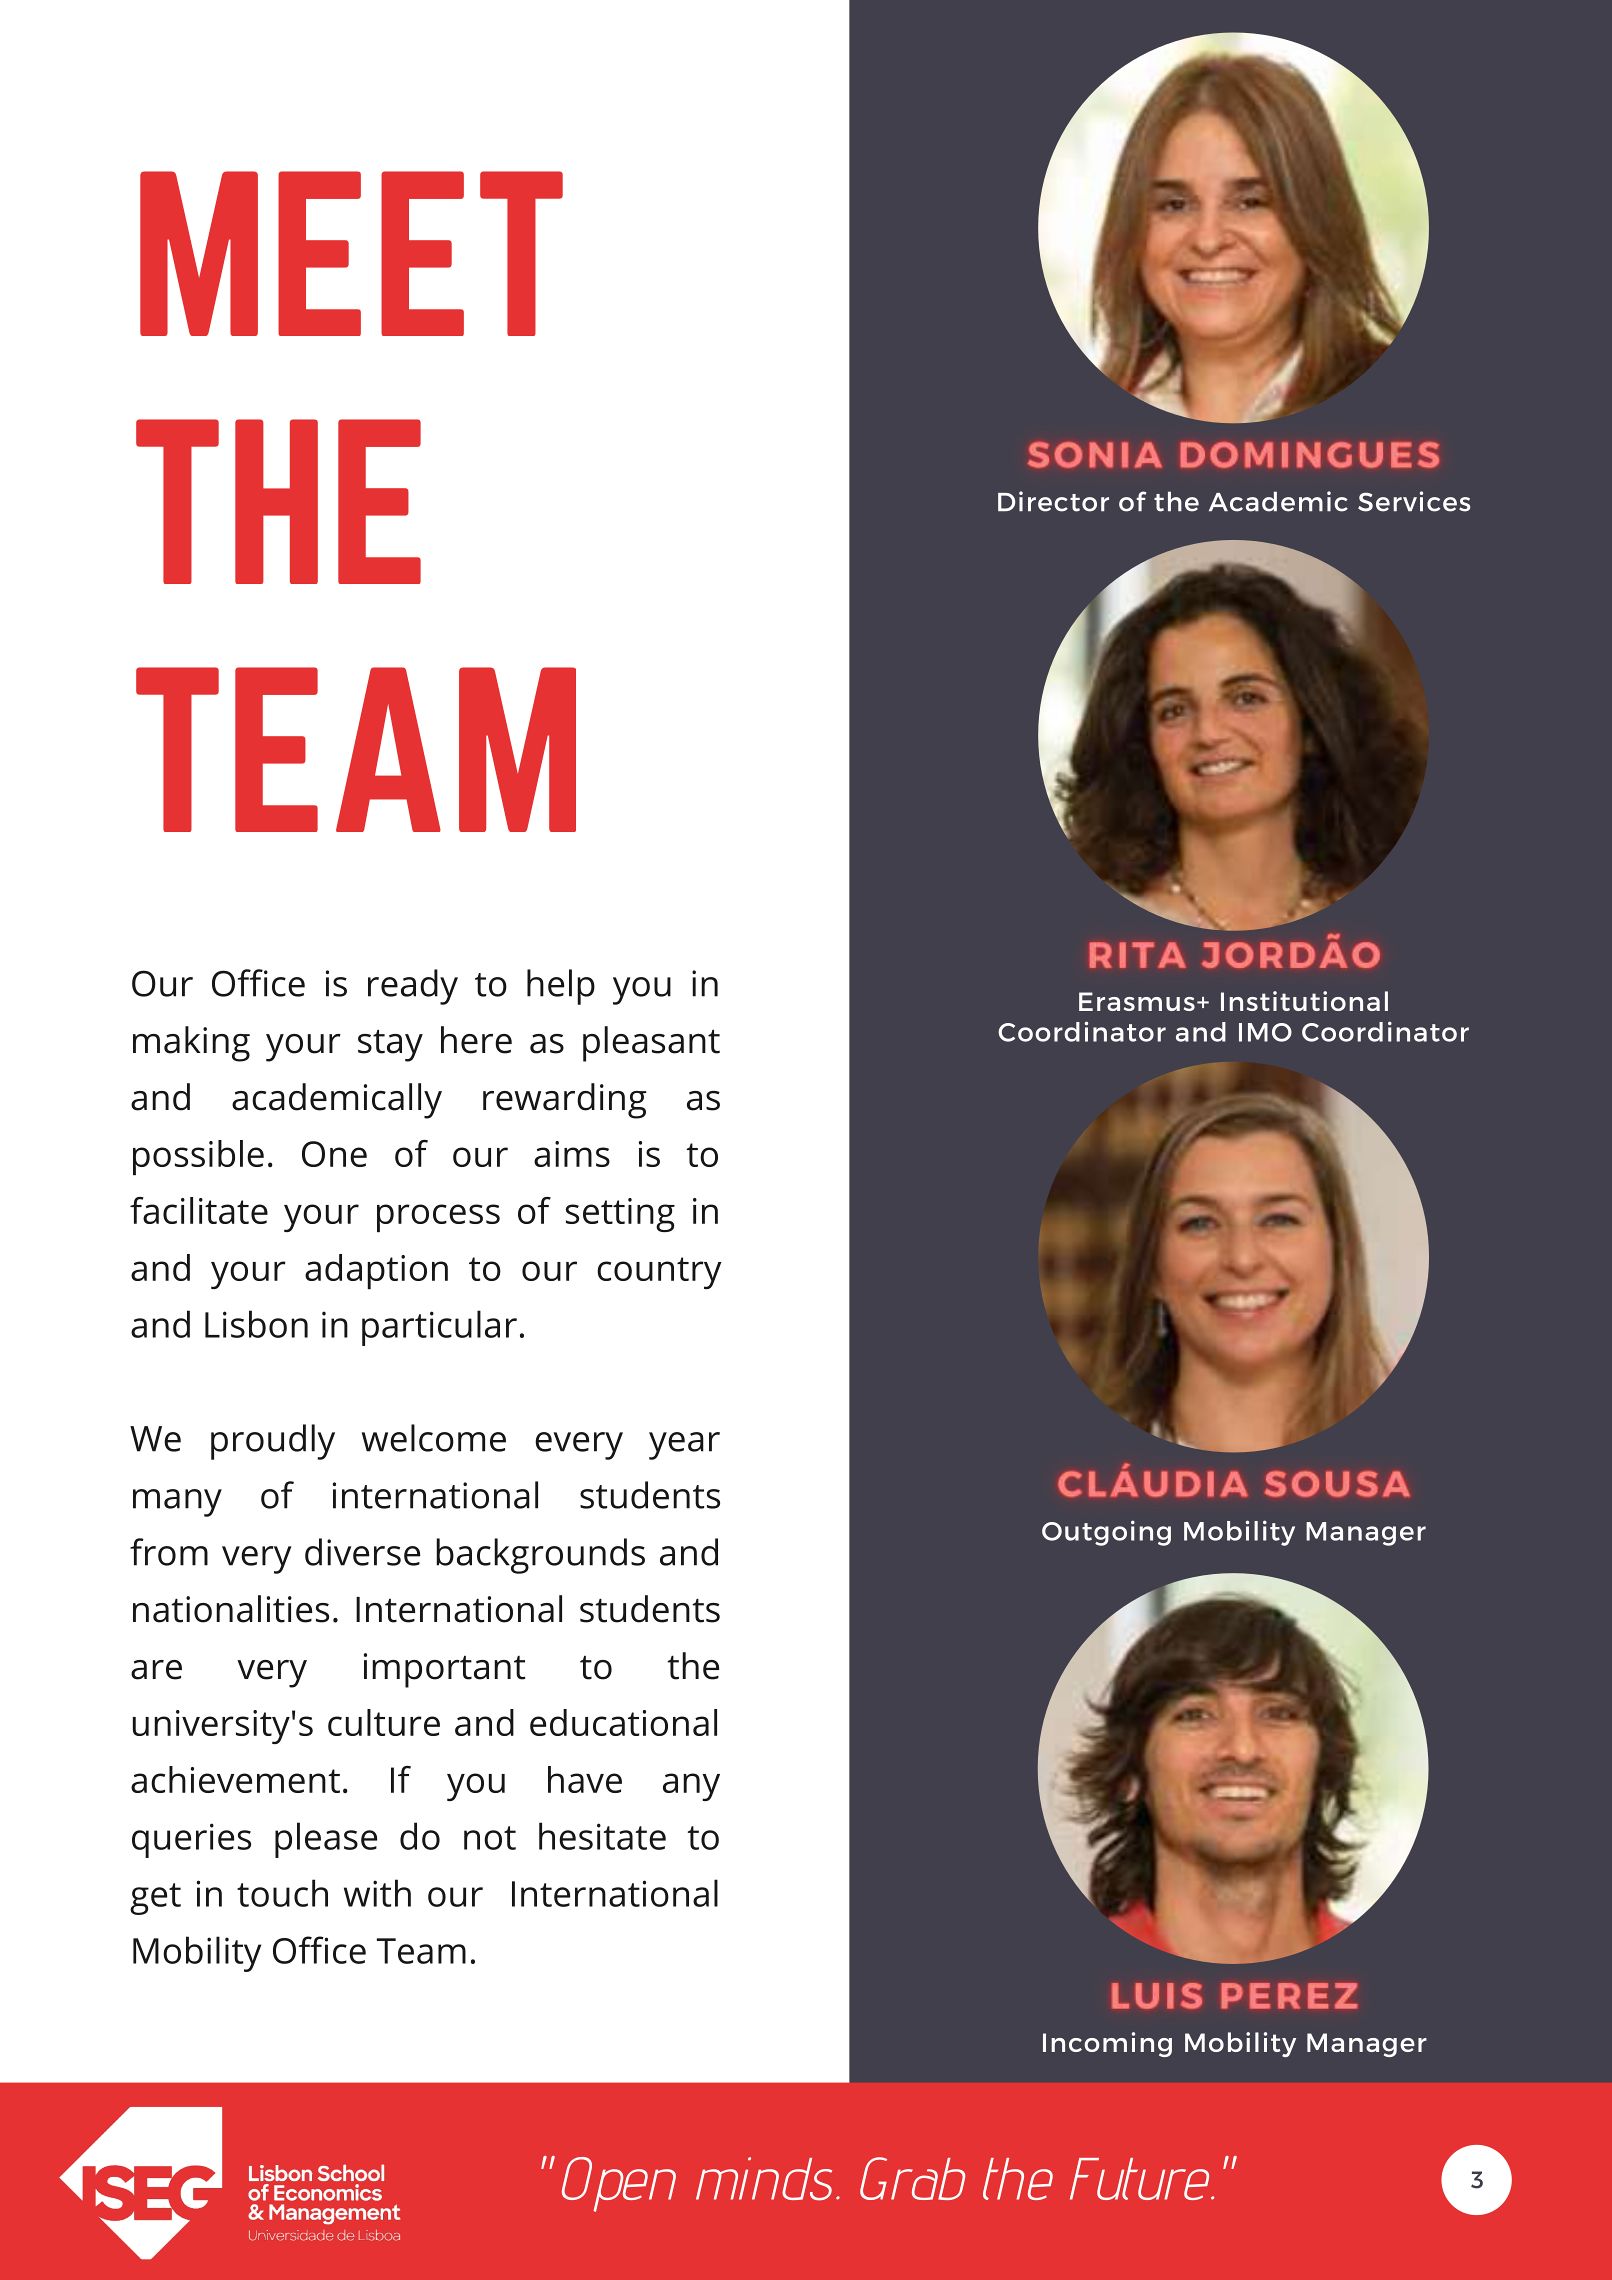  I want to click on MEET, so click(351, 253).
